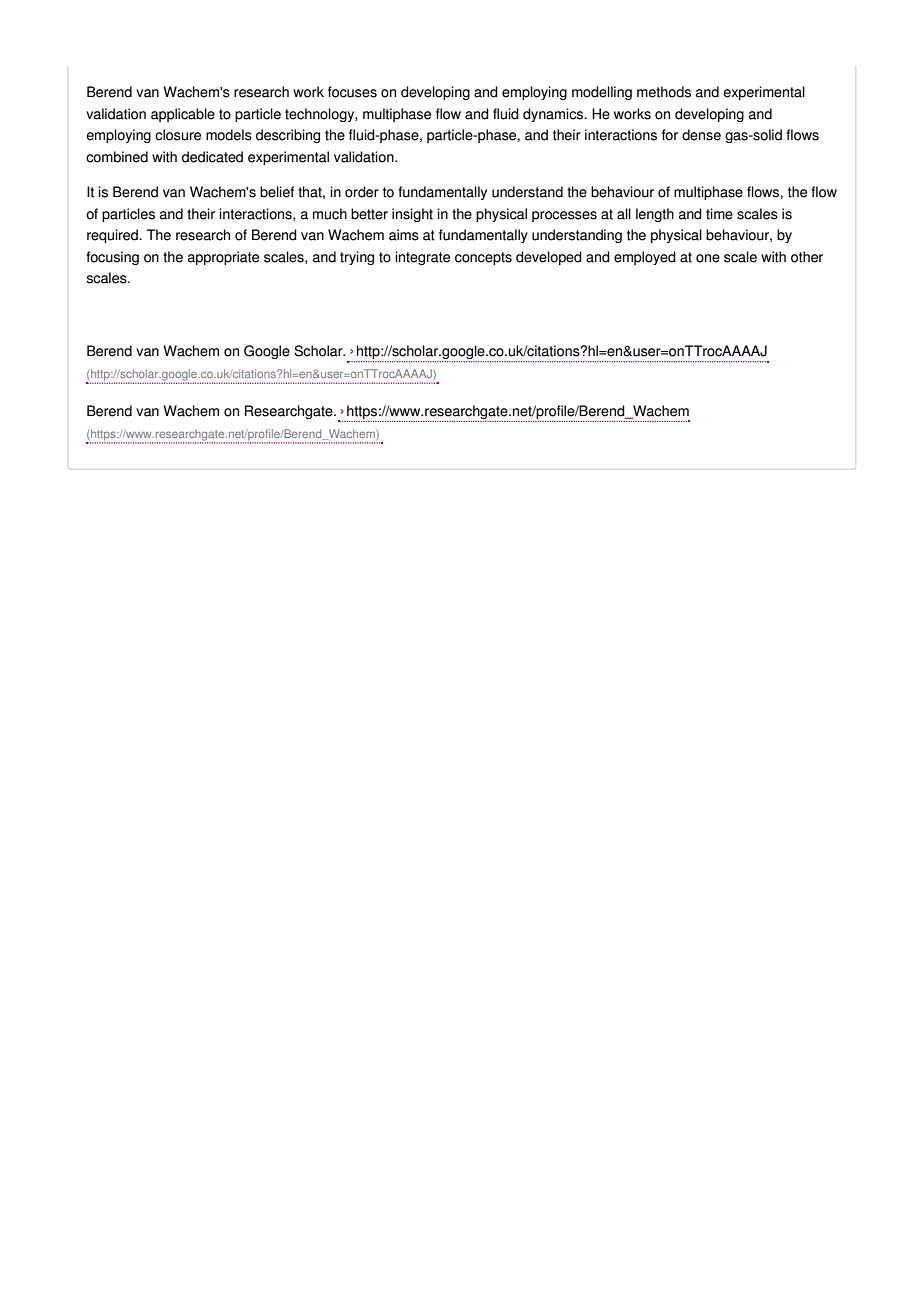 The image size is (924, 1308). Describe the element at coordinates (352, 92) in the image. I see `focuses` at that location.
